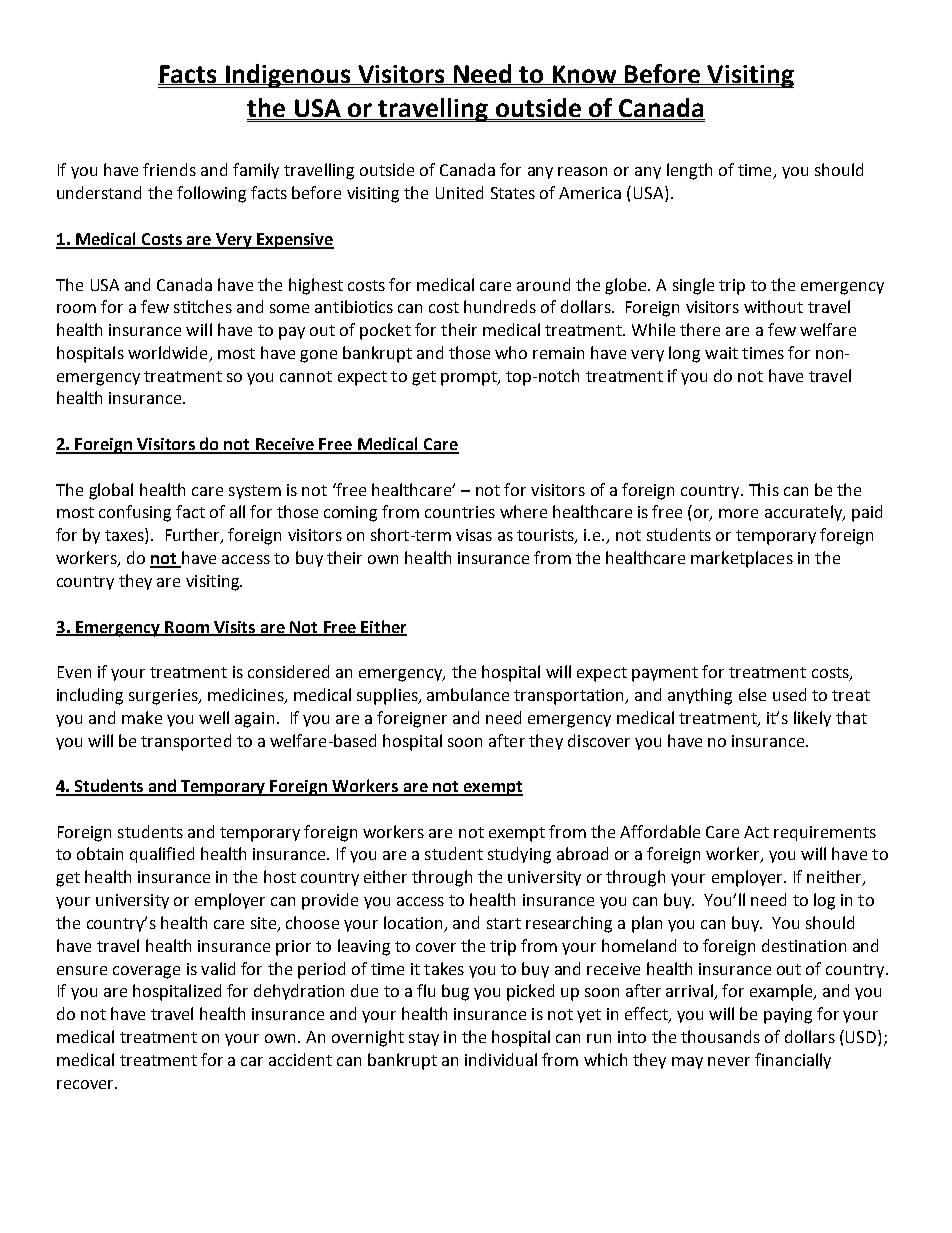 The width and height of the image is (952, 1233). Describe the element at coordinates (789, 694) in the image. I see `used` at that location.
